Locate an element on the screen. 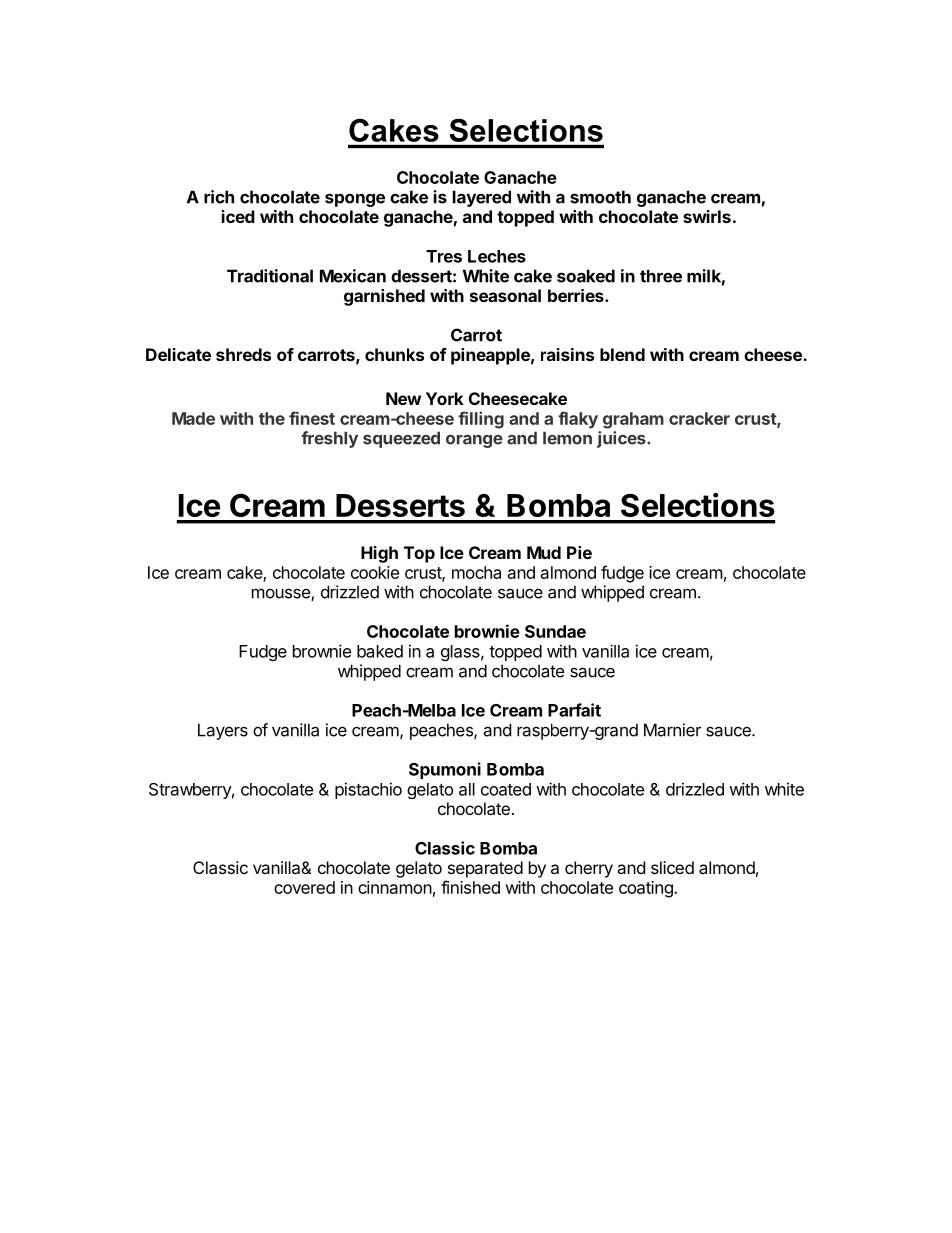  layered is located at coordinates (482, 198).
